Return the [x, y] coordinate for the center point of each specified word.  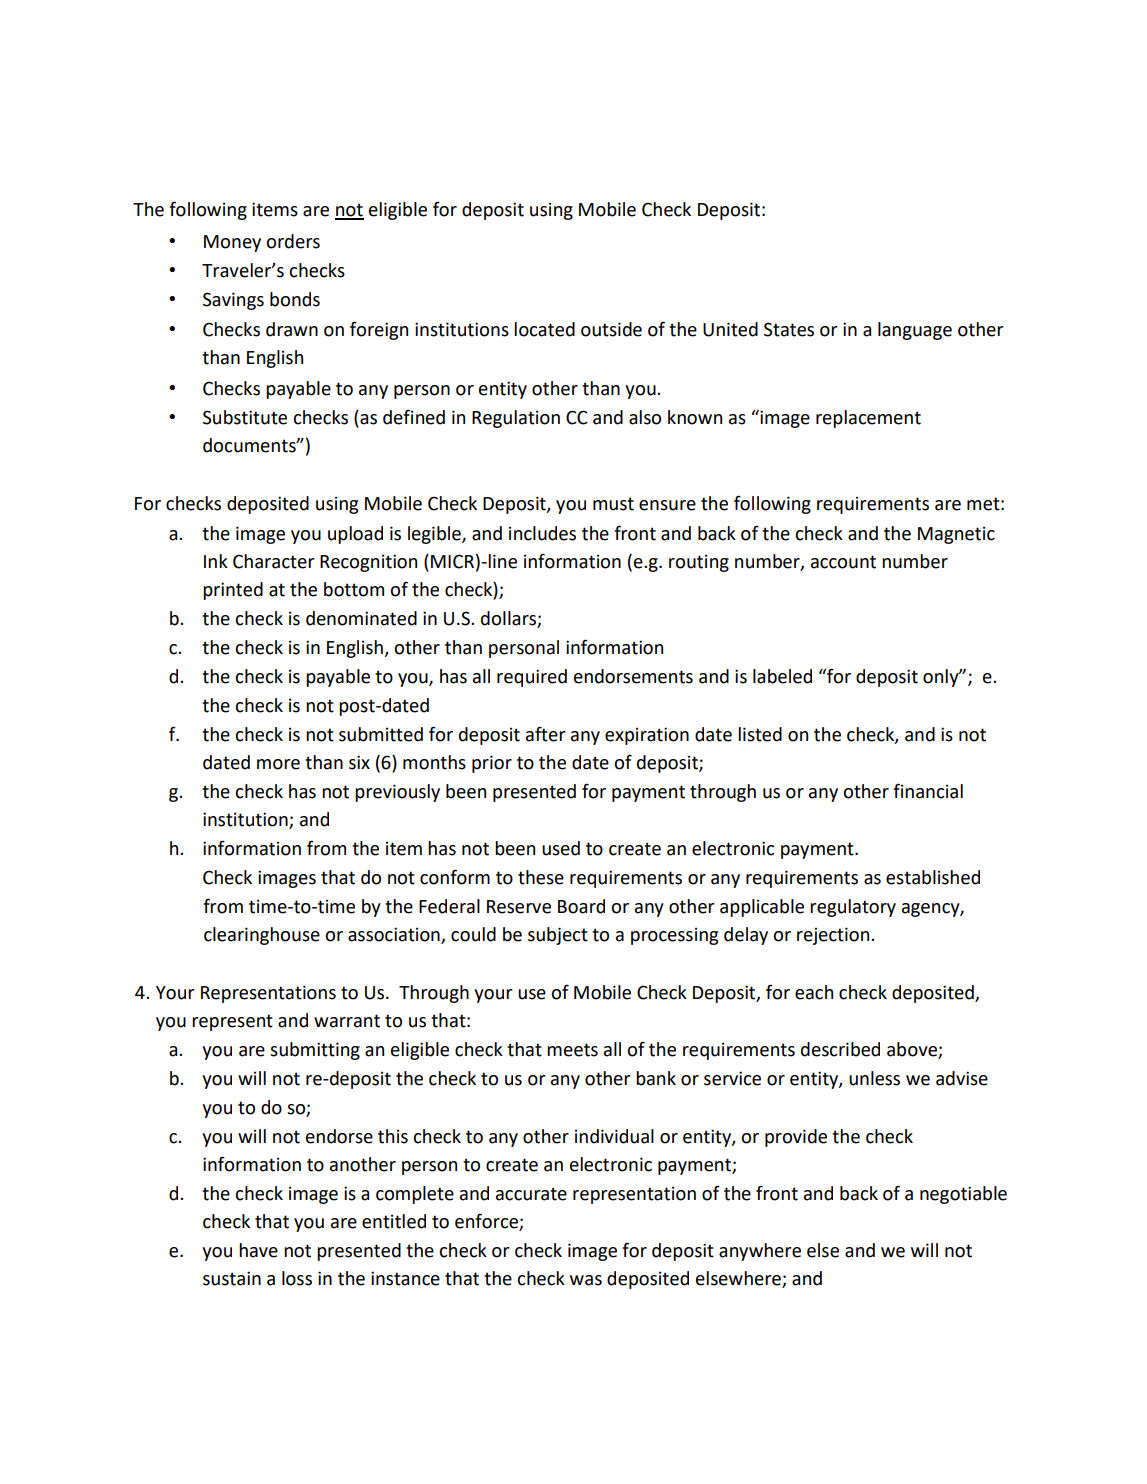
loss [297, 1278]
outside [611, 329]
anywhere [760, 1252]
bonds [295, 299]
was [586, 1280]
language [915, 331]
